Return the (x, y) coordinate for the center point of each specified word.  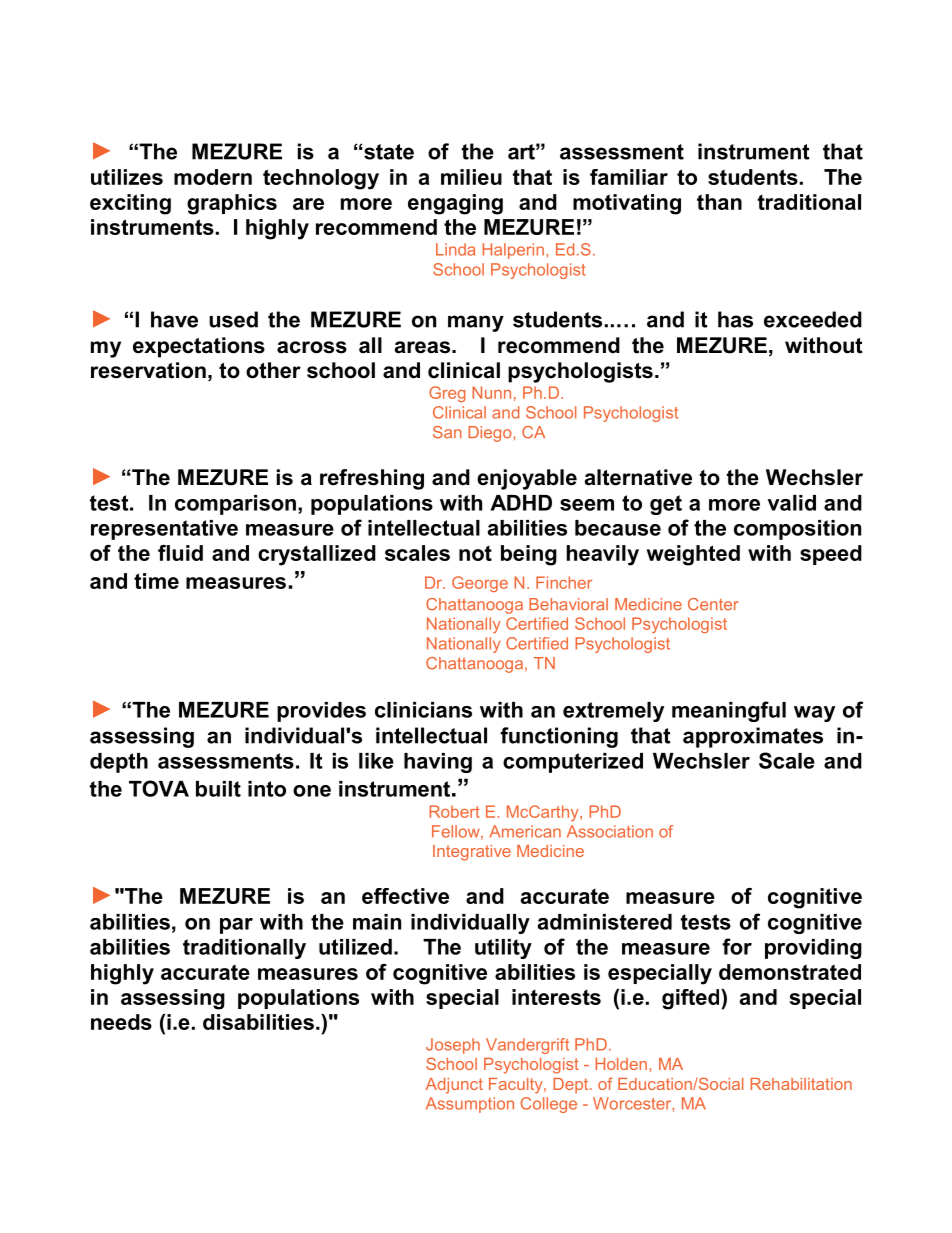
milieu (471, 177)
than (719, 202)
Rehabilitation (801, 1084)
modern (213, 177)
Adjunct (454, 1086)
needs (121, 1022)
